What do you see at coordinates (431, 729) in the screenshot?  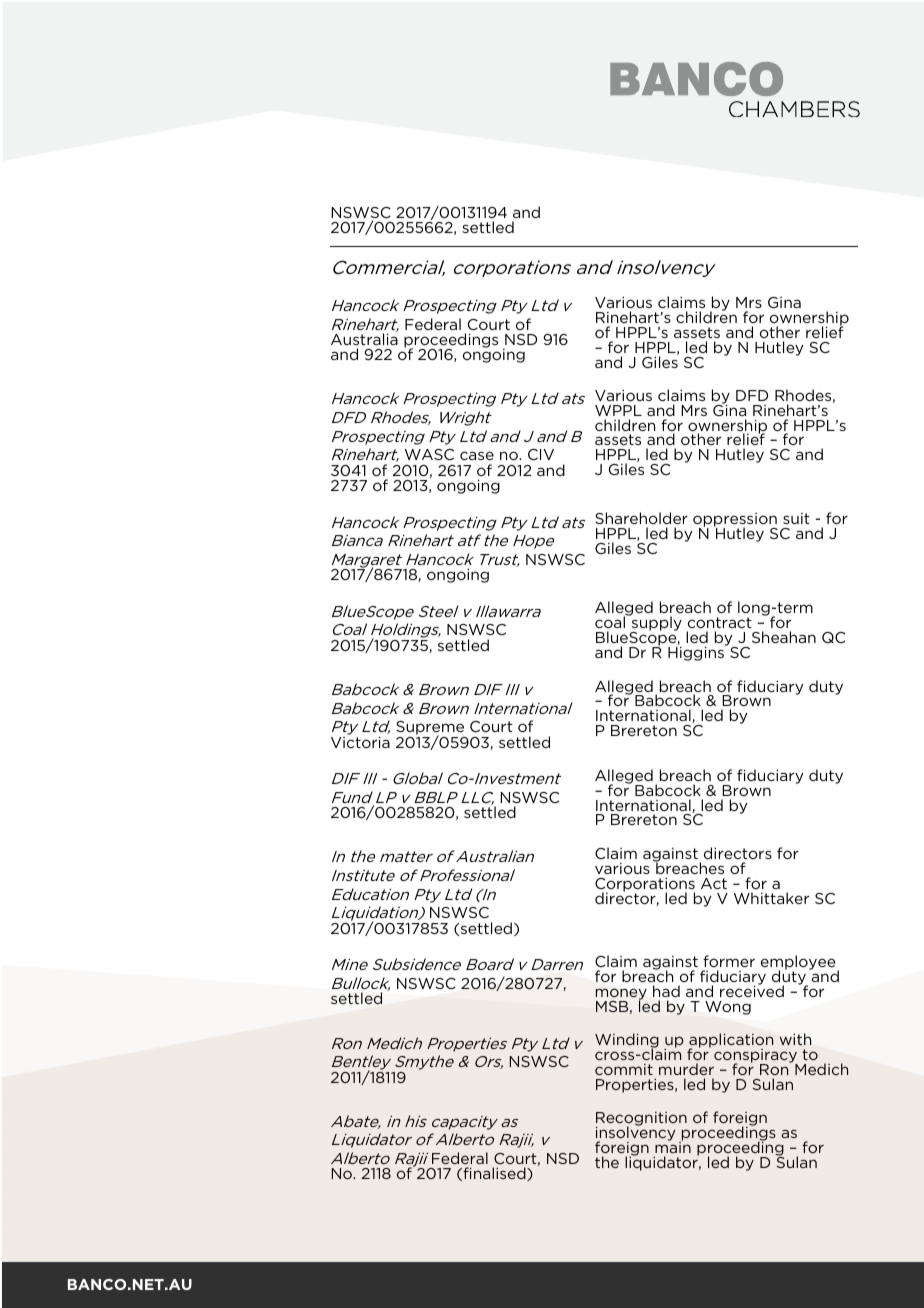 I see `Supreme` at bounding box center [431, 729].
